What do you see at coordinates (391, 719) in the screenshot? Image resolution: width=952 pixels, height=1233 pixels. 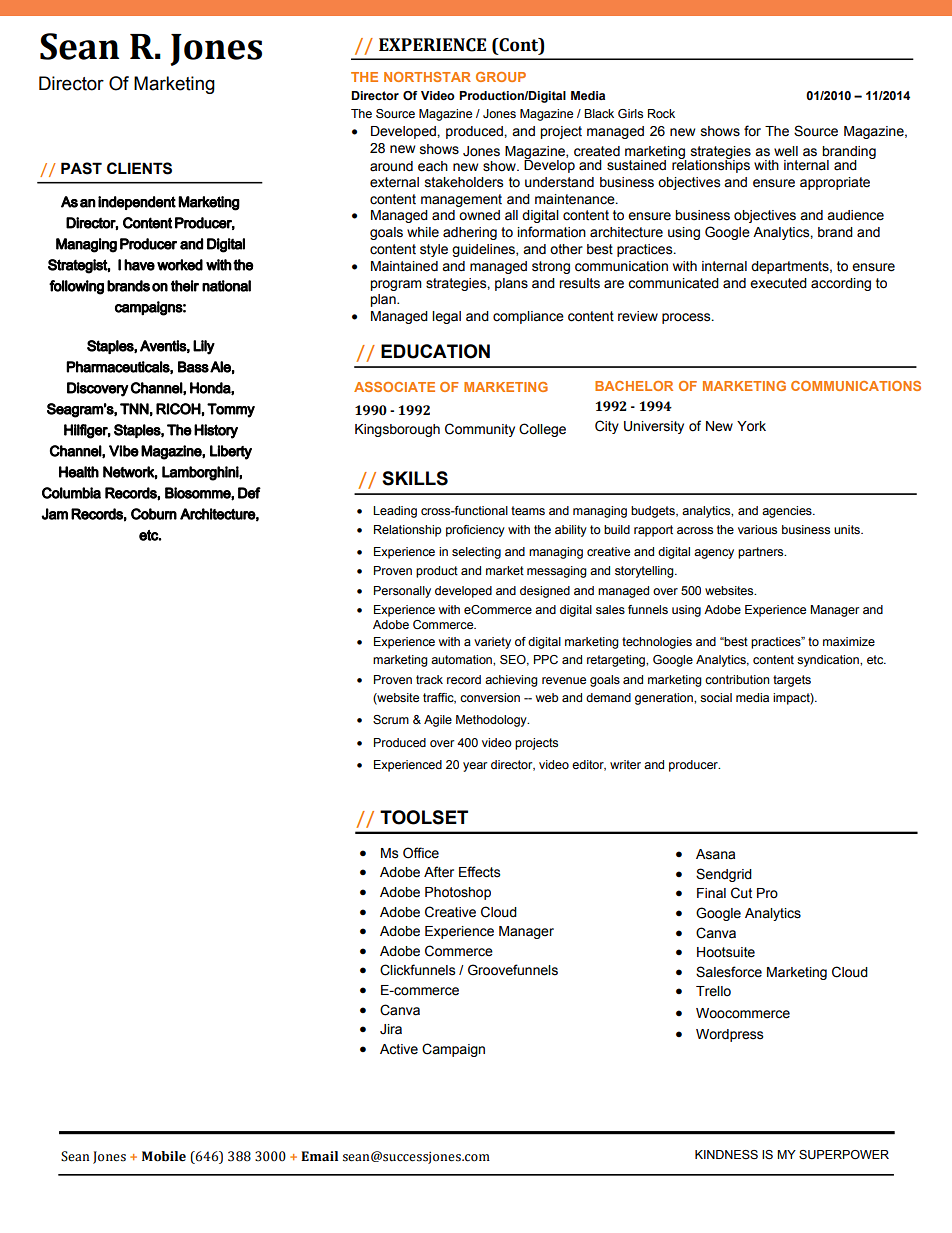 I see `Scrum` at bounding box center [391, 719].
